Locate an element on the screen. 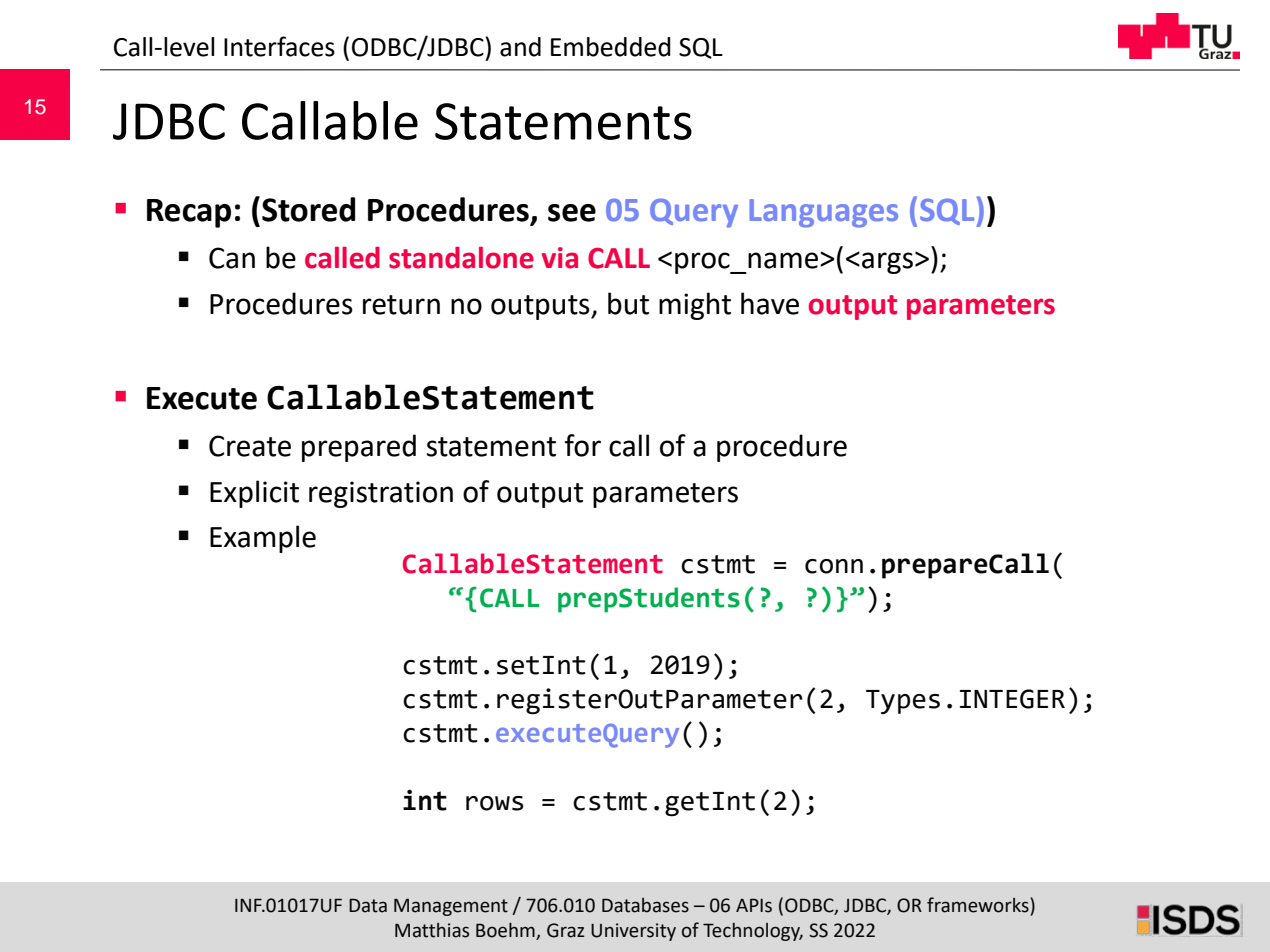  Explicit is located at coordinates (254, 494).
